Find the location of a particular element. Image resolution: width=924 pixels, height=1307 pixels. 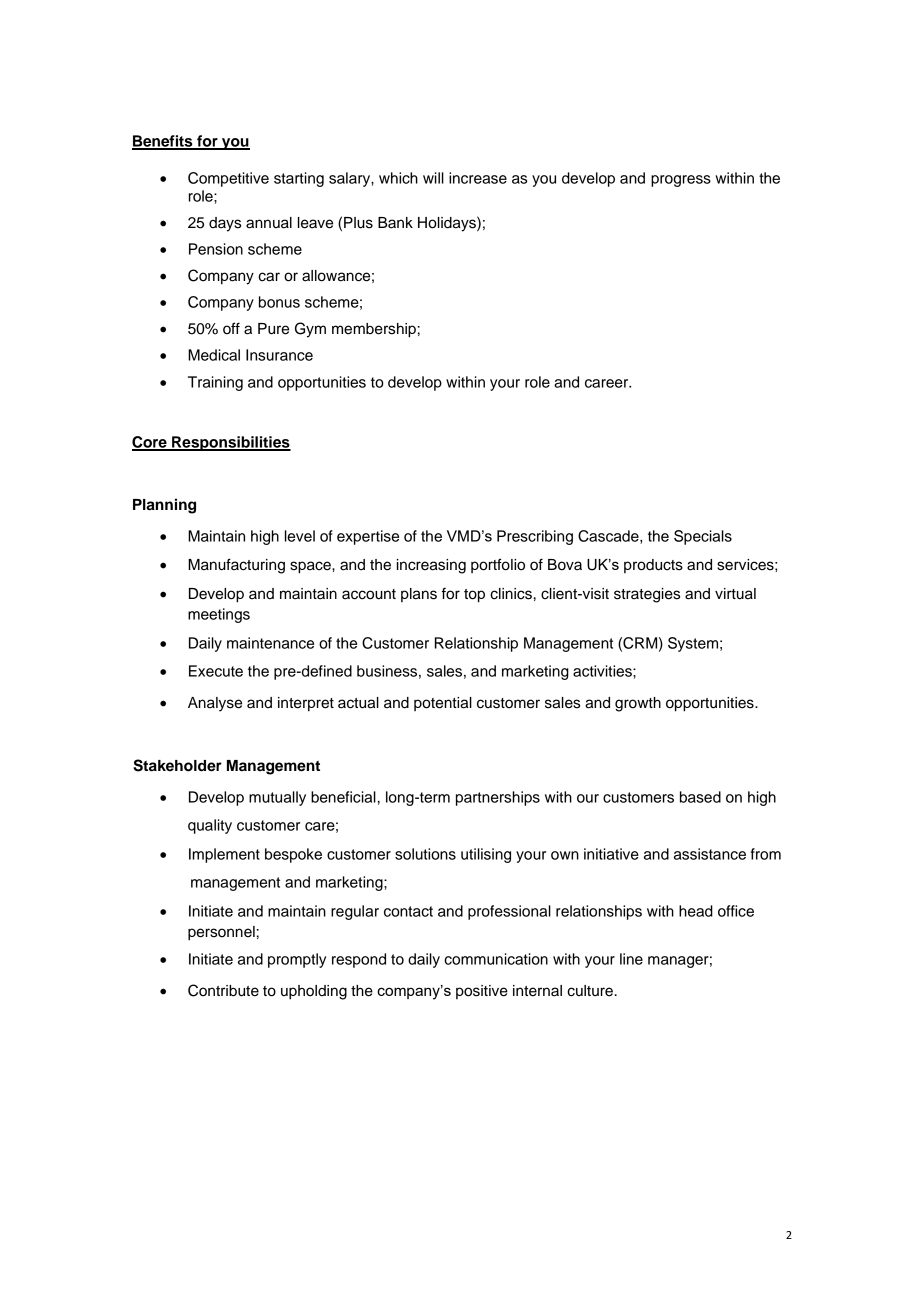

Prescribing is located at coordinates (535, 537).
